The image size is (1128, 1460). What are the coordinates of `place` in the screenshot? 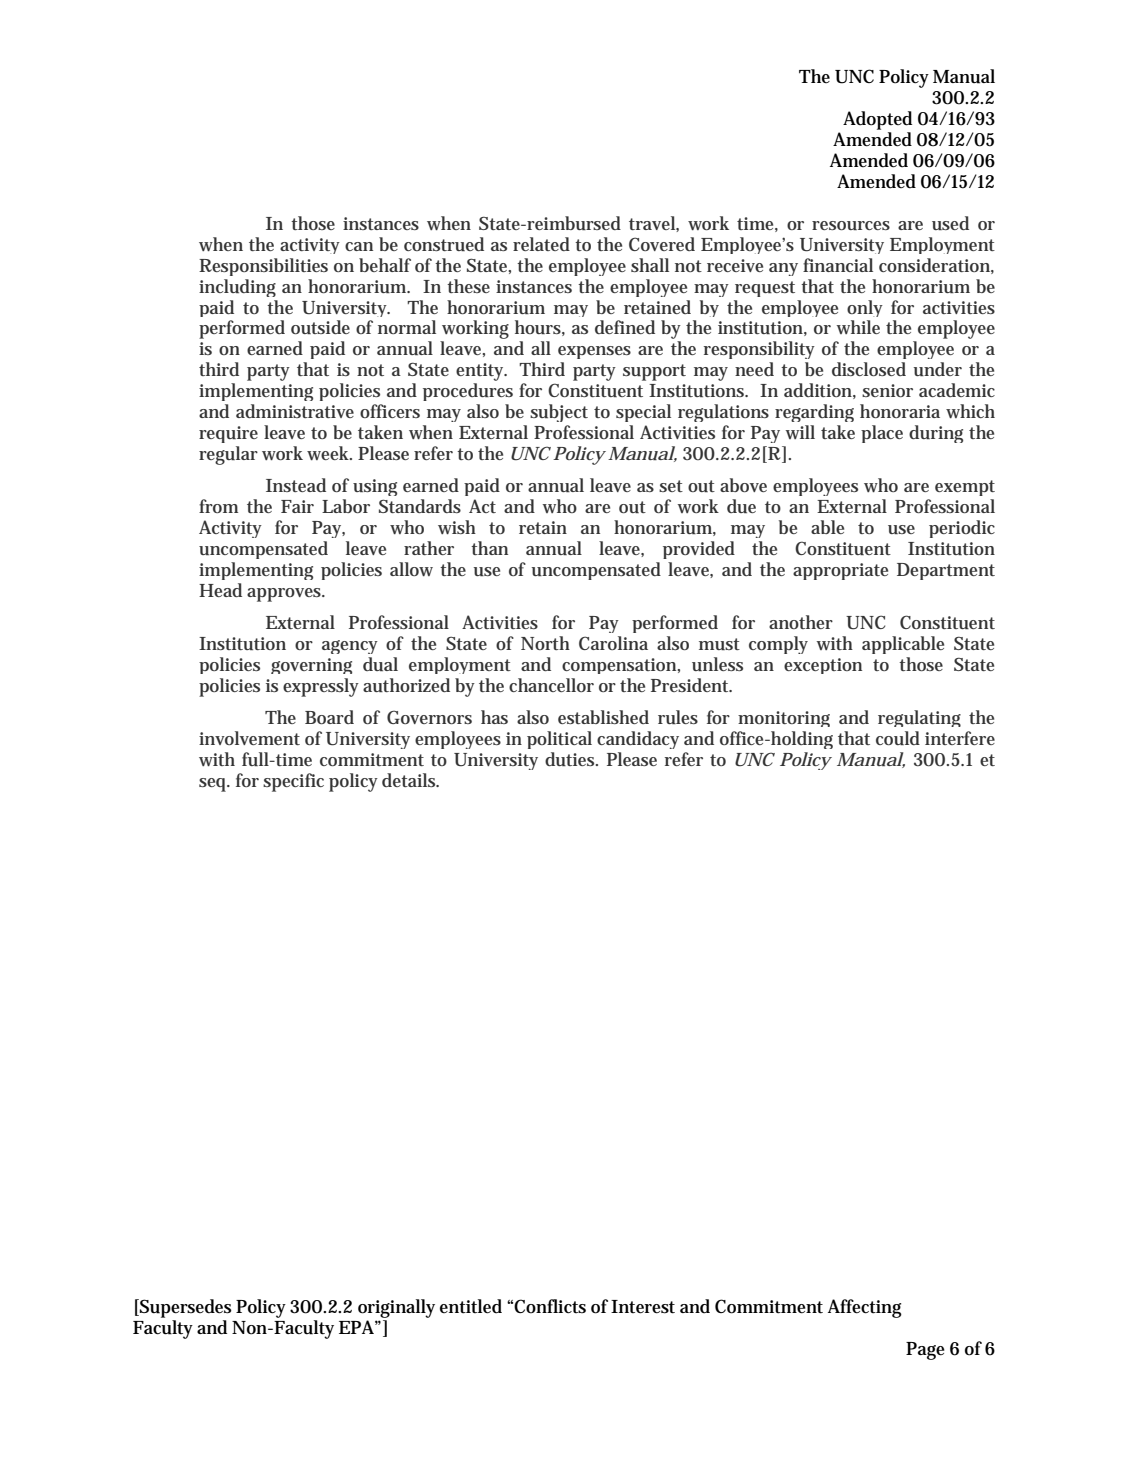 It's located at (882, 434).
